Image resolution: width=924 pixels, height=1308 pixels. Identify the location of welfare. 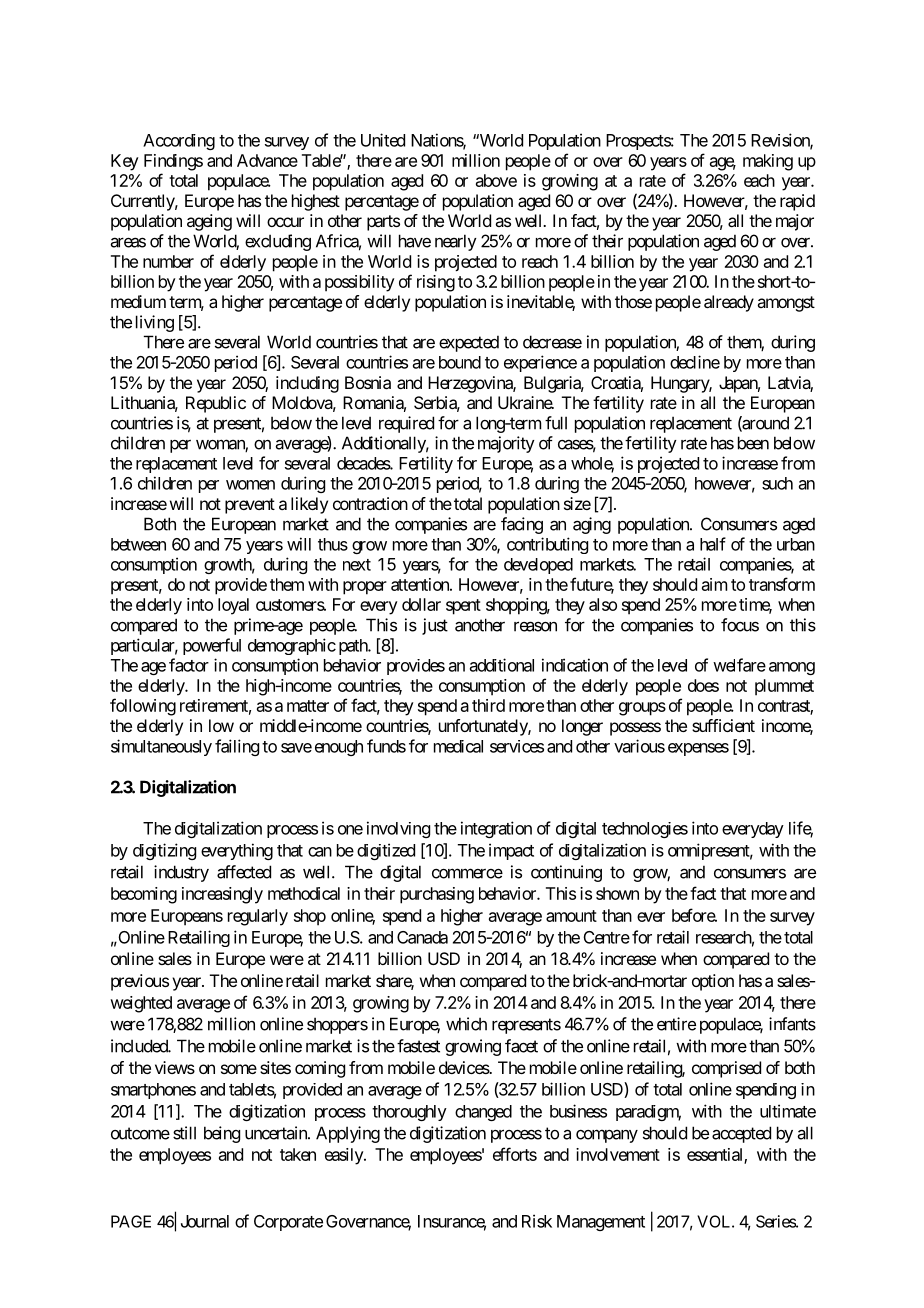
(739, 665).
